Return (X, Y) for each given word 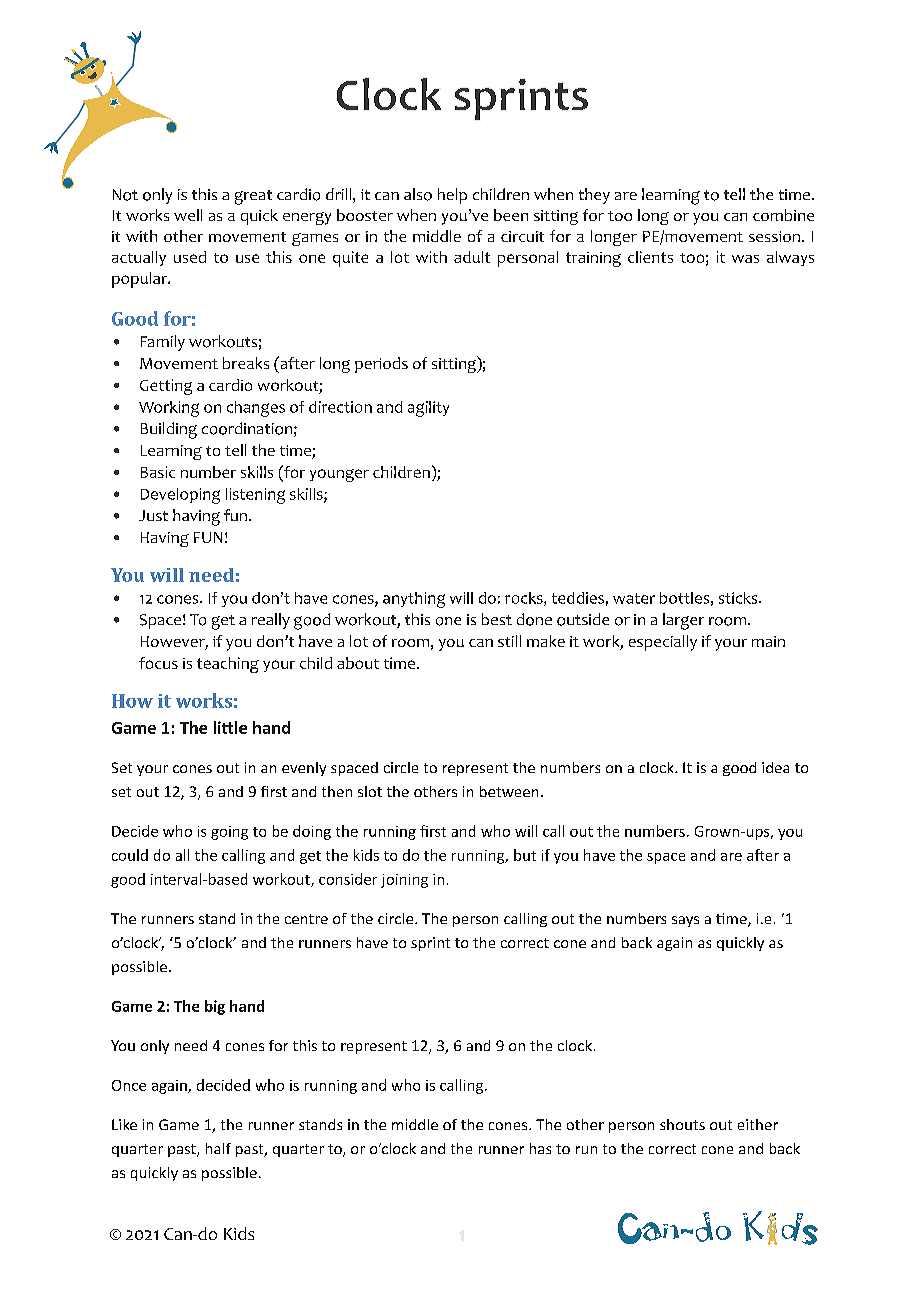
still (509, 641)
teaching (228, 665)
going (229, 833)
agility (428, 409)
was (745, 259)
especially (663, 643)
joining (404, 881)
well (188, 215)
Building (169, 430)
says (685, 921)
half (218, 1148)
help (452, 196)
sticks (739, 598)
